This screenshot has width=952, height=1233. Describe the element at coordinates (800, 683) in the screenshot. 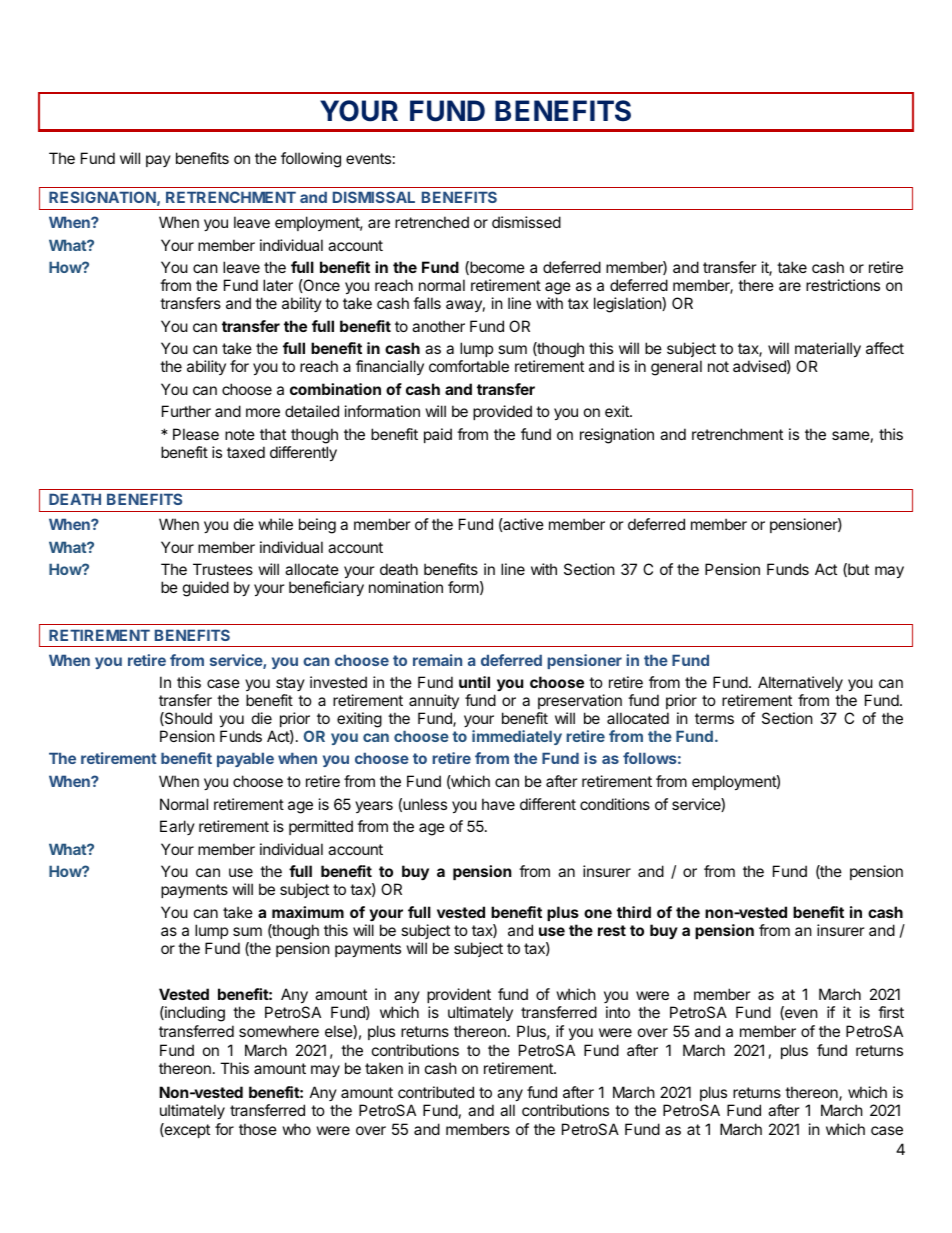

I see `Alternatively` at that location.
